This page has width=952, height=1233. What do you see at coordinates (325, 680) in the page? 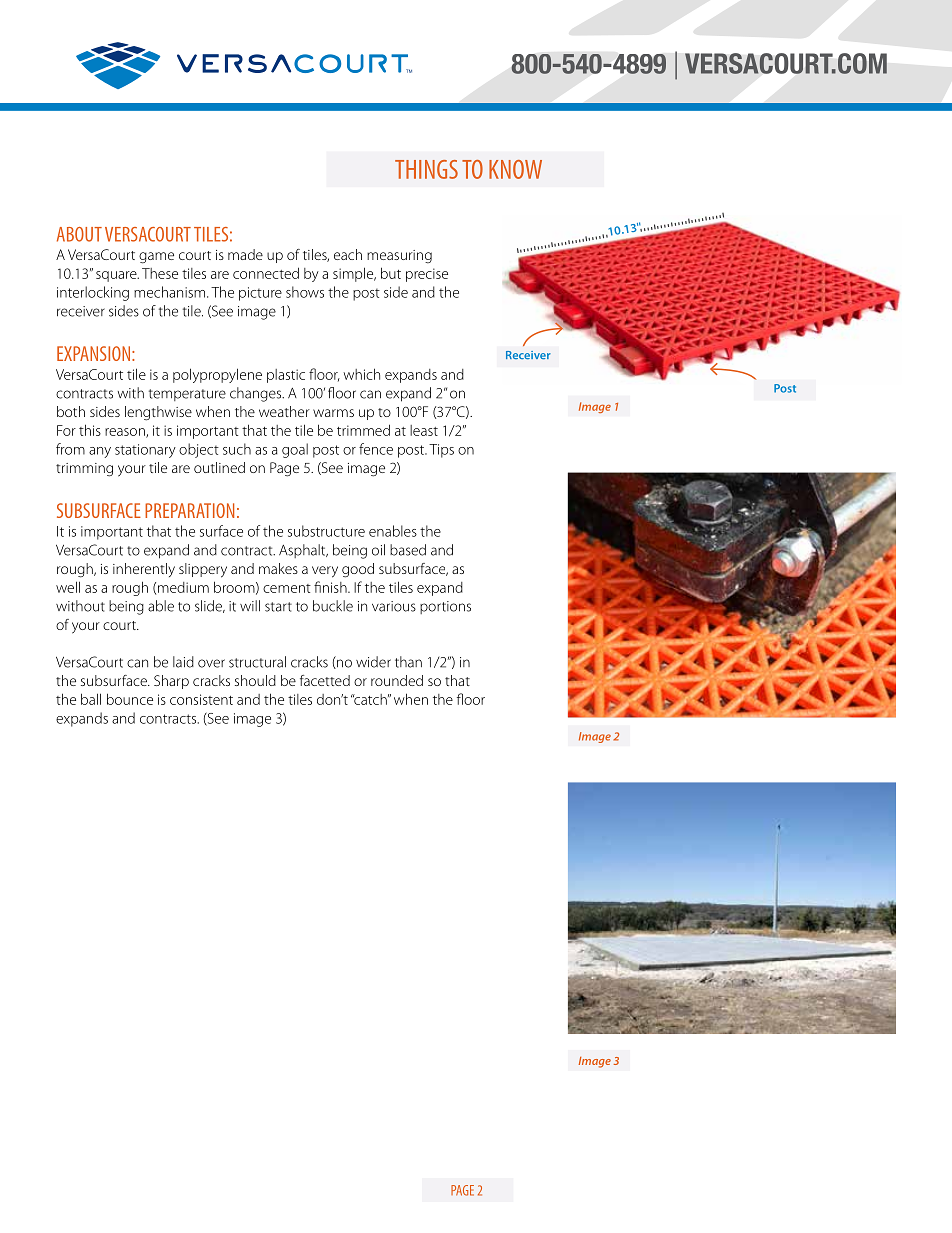
I see `facetted` at bounding box center [325, 680].
